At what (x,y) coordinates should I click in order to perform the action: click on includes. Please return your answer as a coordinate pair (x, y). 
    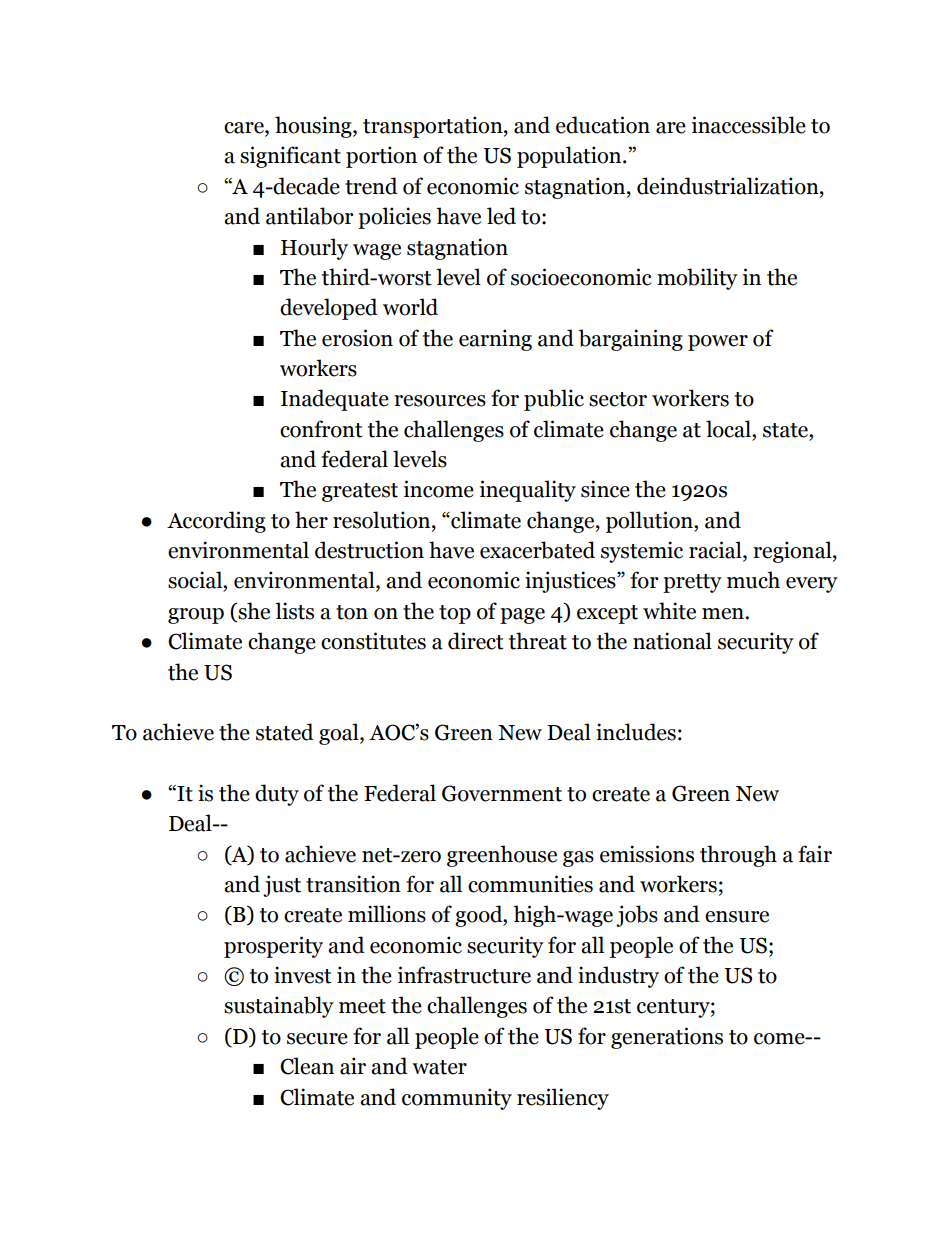
    Looking at the image, I should click on (636, 732).
